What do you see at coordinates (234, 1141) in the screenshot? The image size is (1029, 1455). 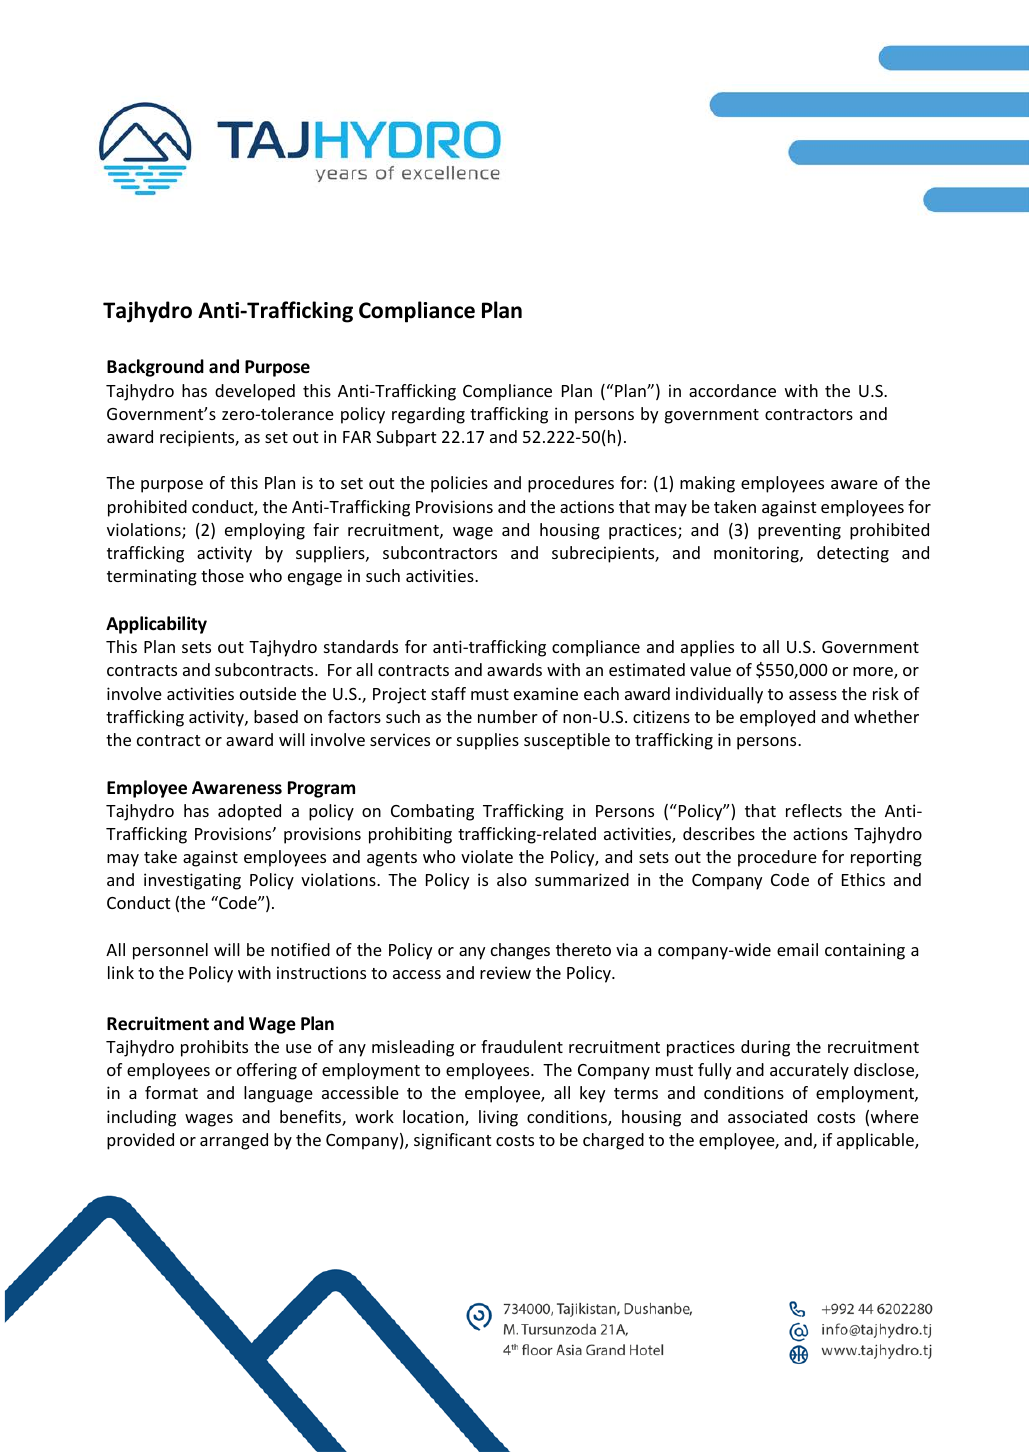 I see `arranged` at bounding box center [234, 1141].
